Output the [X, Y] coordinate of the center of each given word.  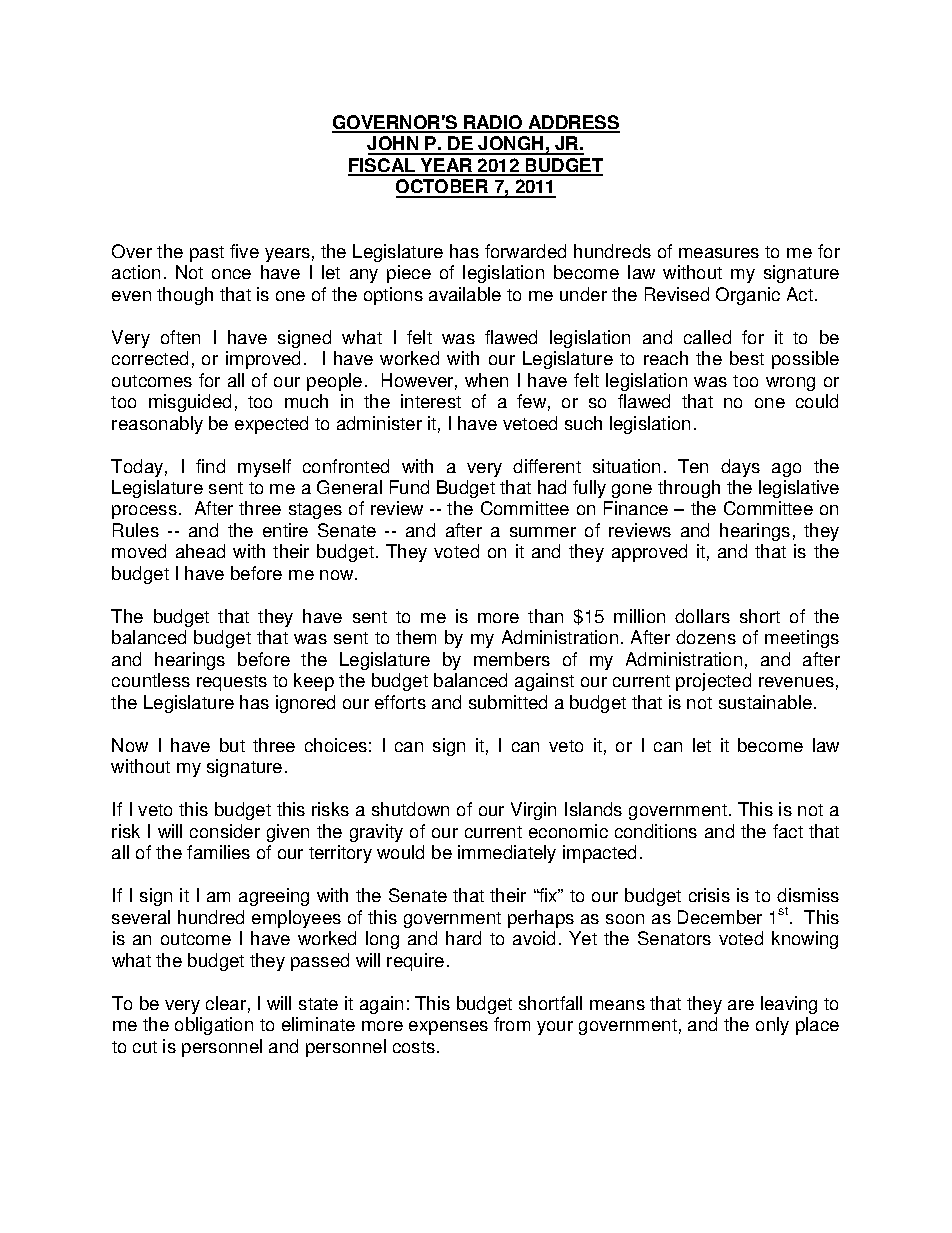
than [545, 616]
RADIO [493, 123]
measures [719, 253]
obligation [214, 1026]
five [244, 251]
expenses [448, 1028]
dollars [702, 616]
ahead [200, 551]
